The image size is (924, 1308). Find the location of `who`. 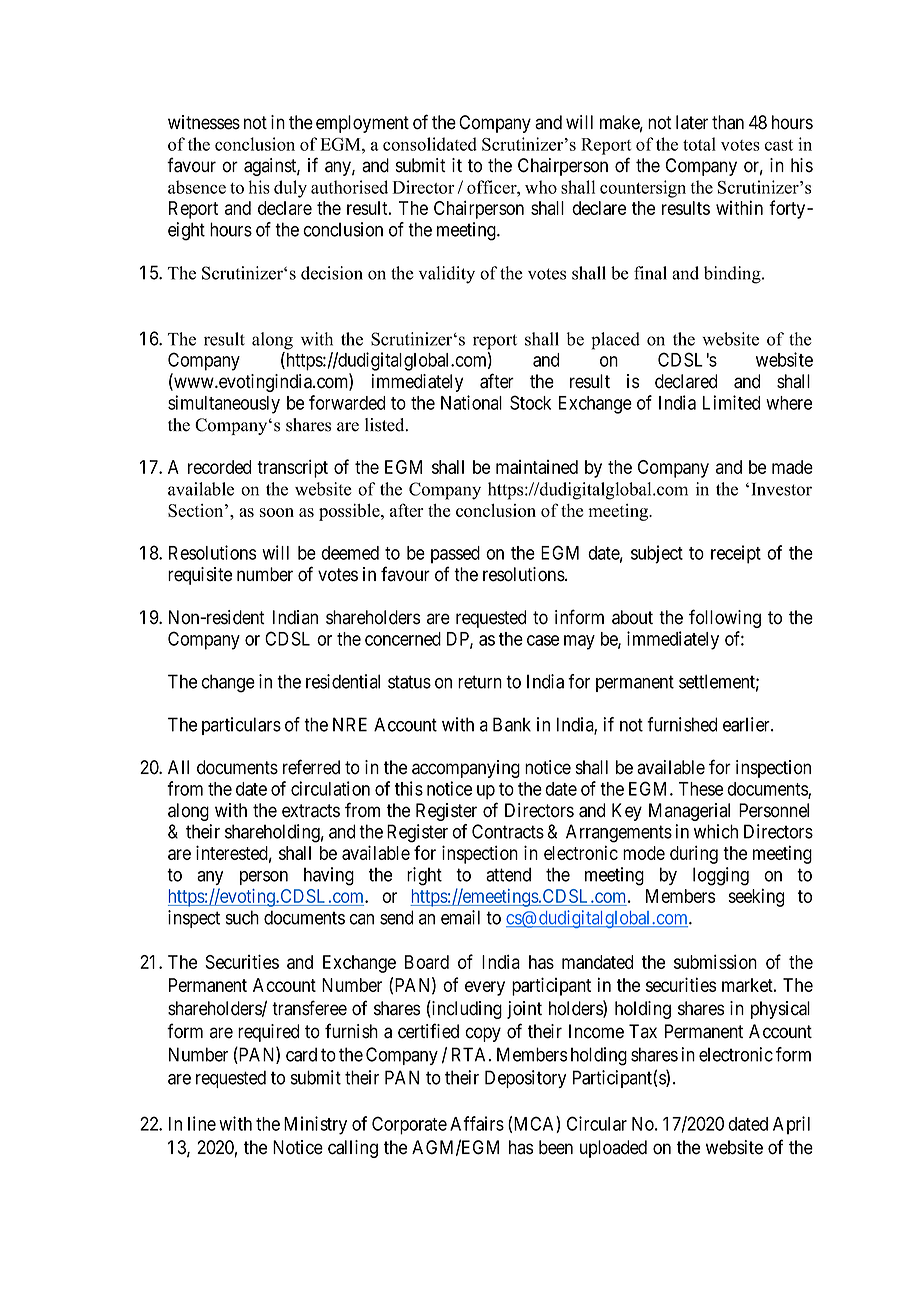

who is located at coordinates (541, 187).
